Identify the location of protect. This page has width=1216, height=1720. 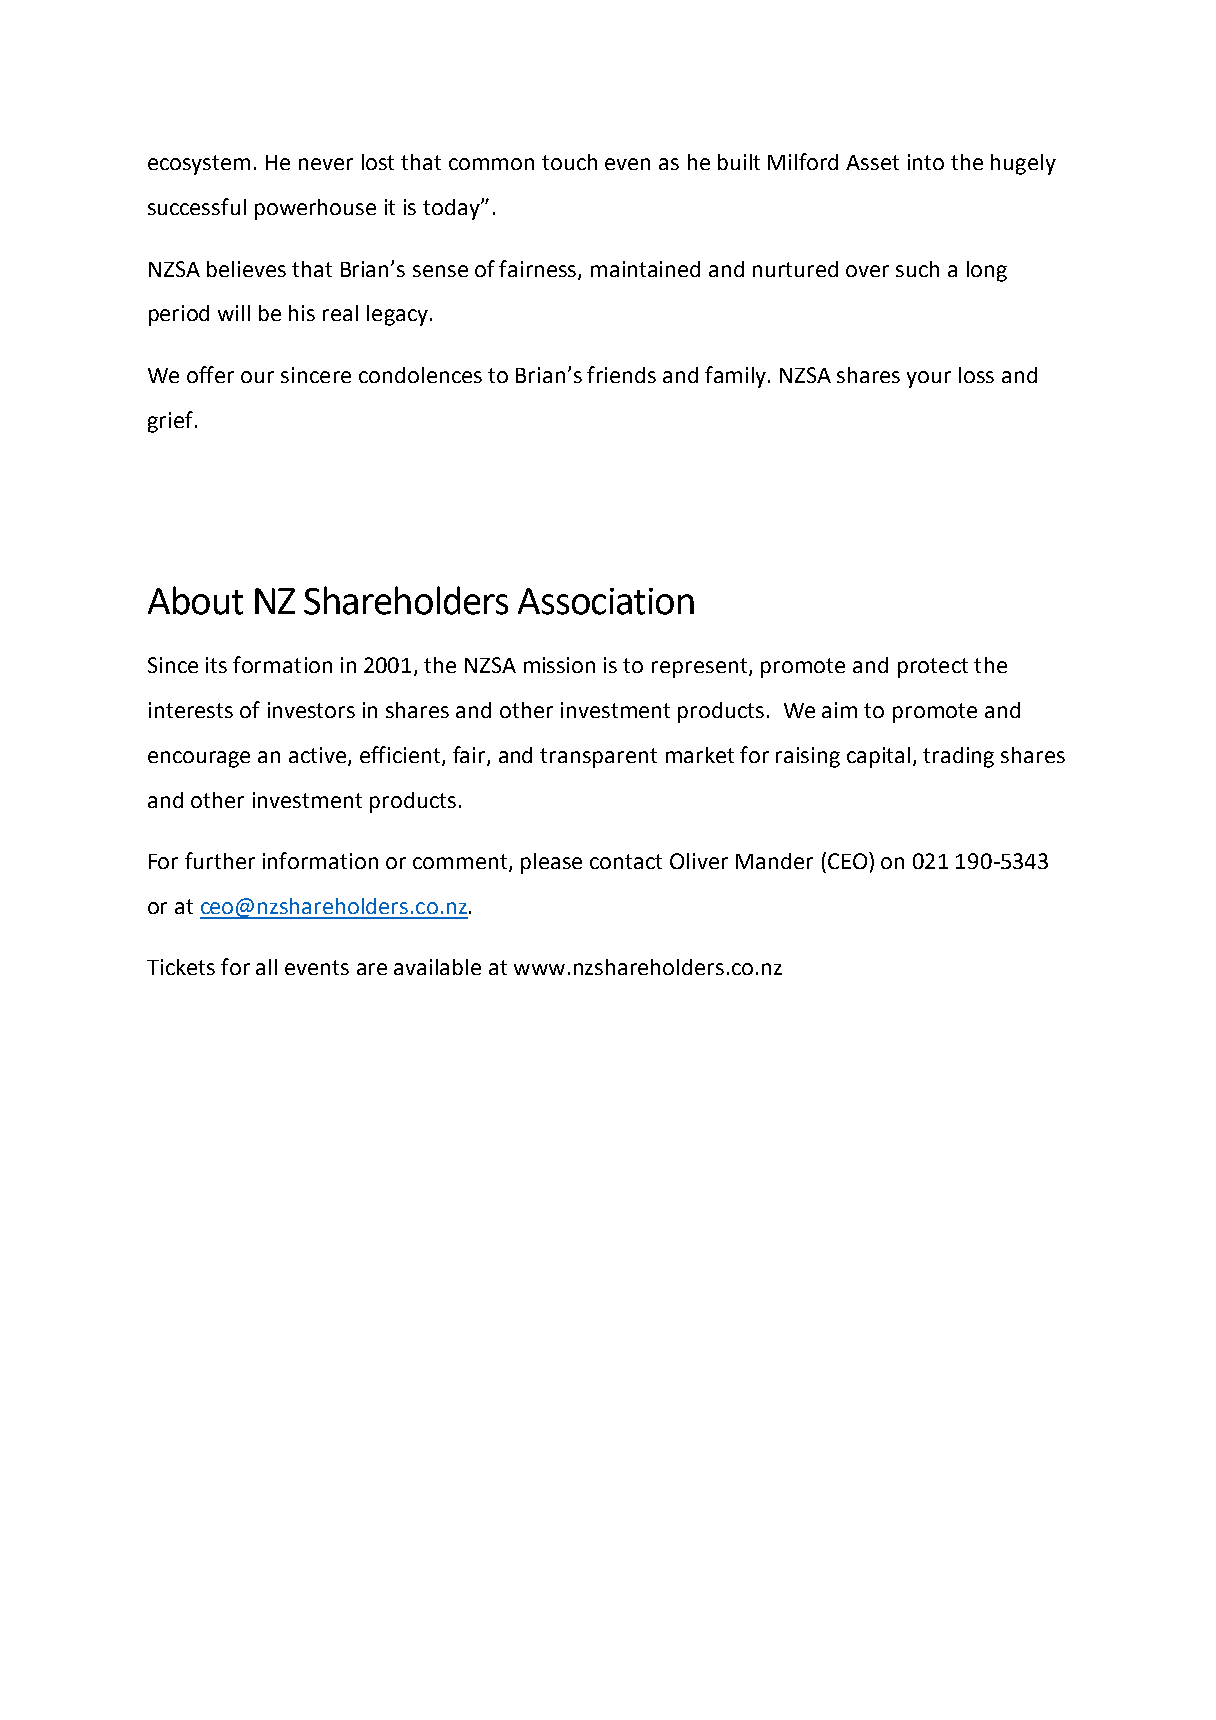
(933, 668).
